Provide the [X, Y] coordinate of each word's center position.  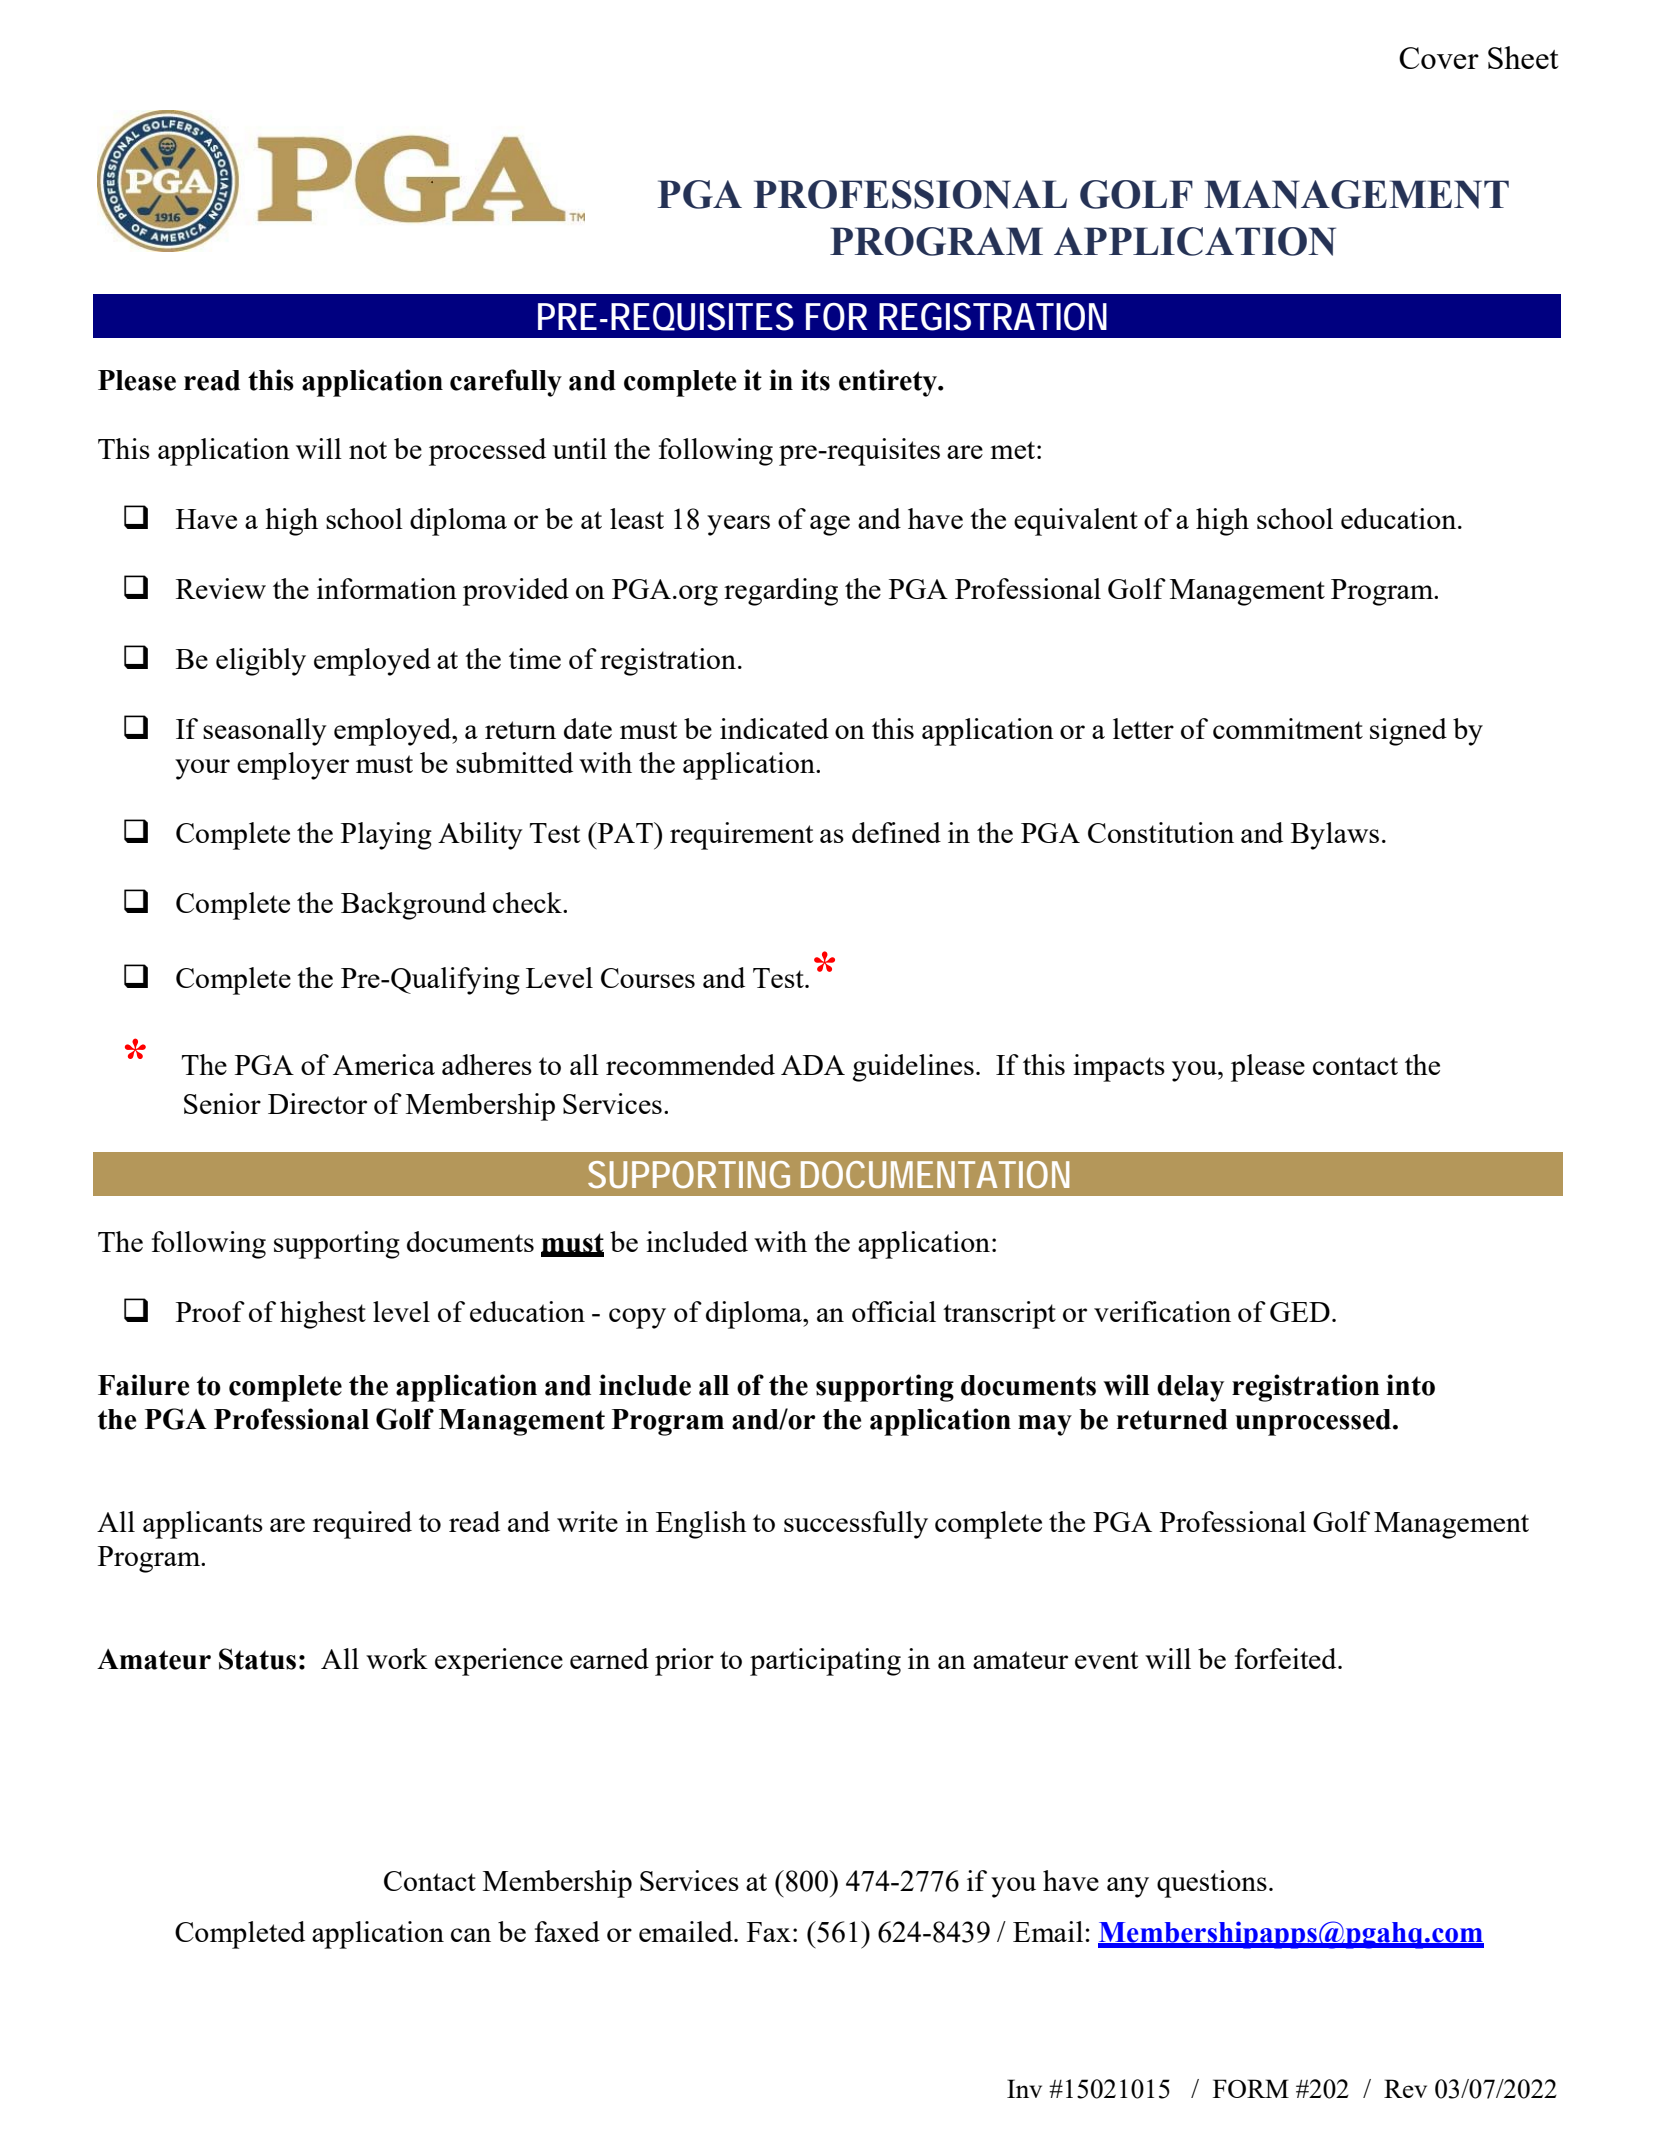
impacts [1119, 1068]
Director [317, 1103]
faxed [567, 1931]
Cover [1439, 58]
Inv [1024, 2088]
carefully [506, 383]
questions [1212, 1884]
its [815, 380]
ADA [813, 1065]
